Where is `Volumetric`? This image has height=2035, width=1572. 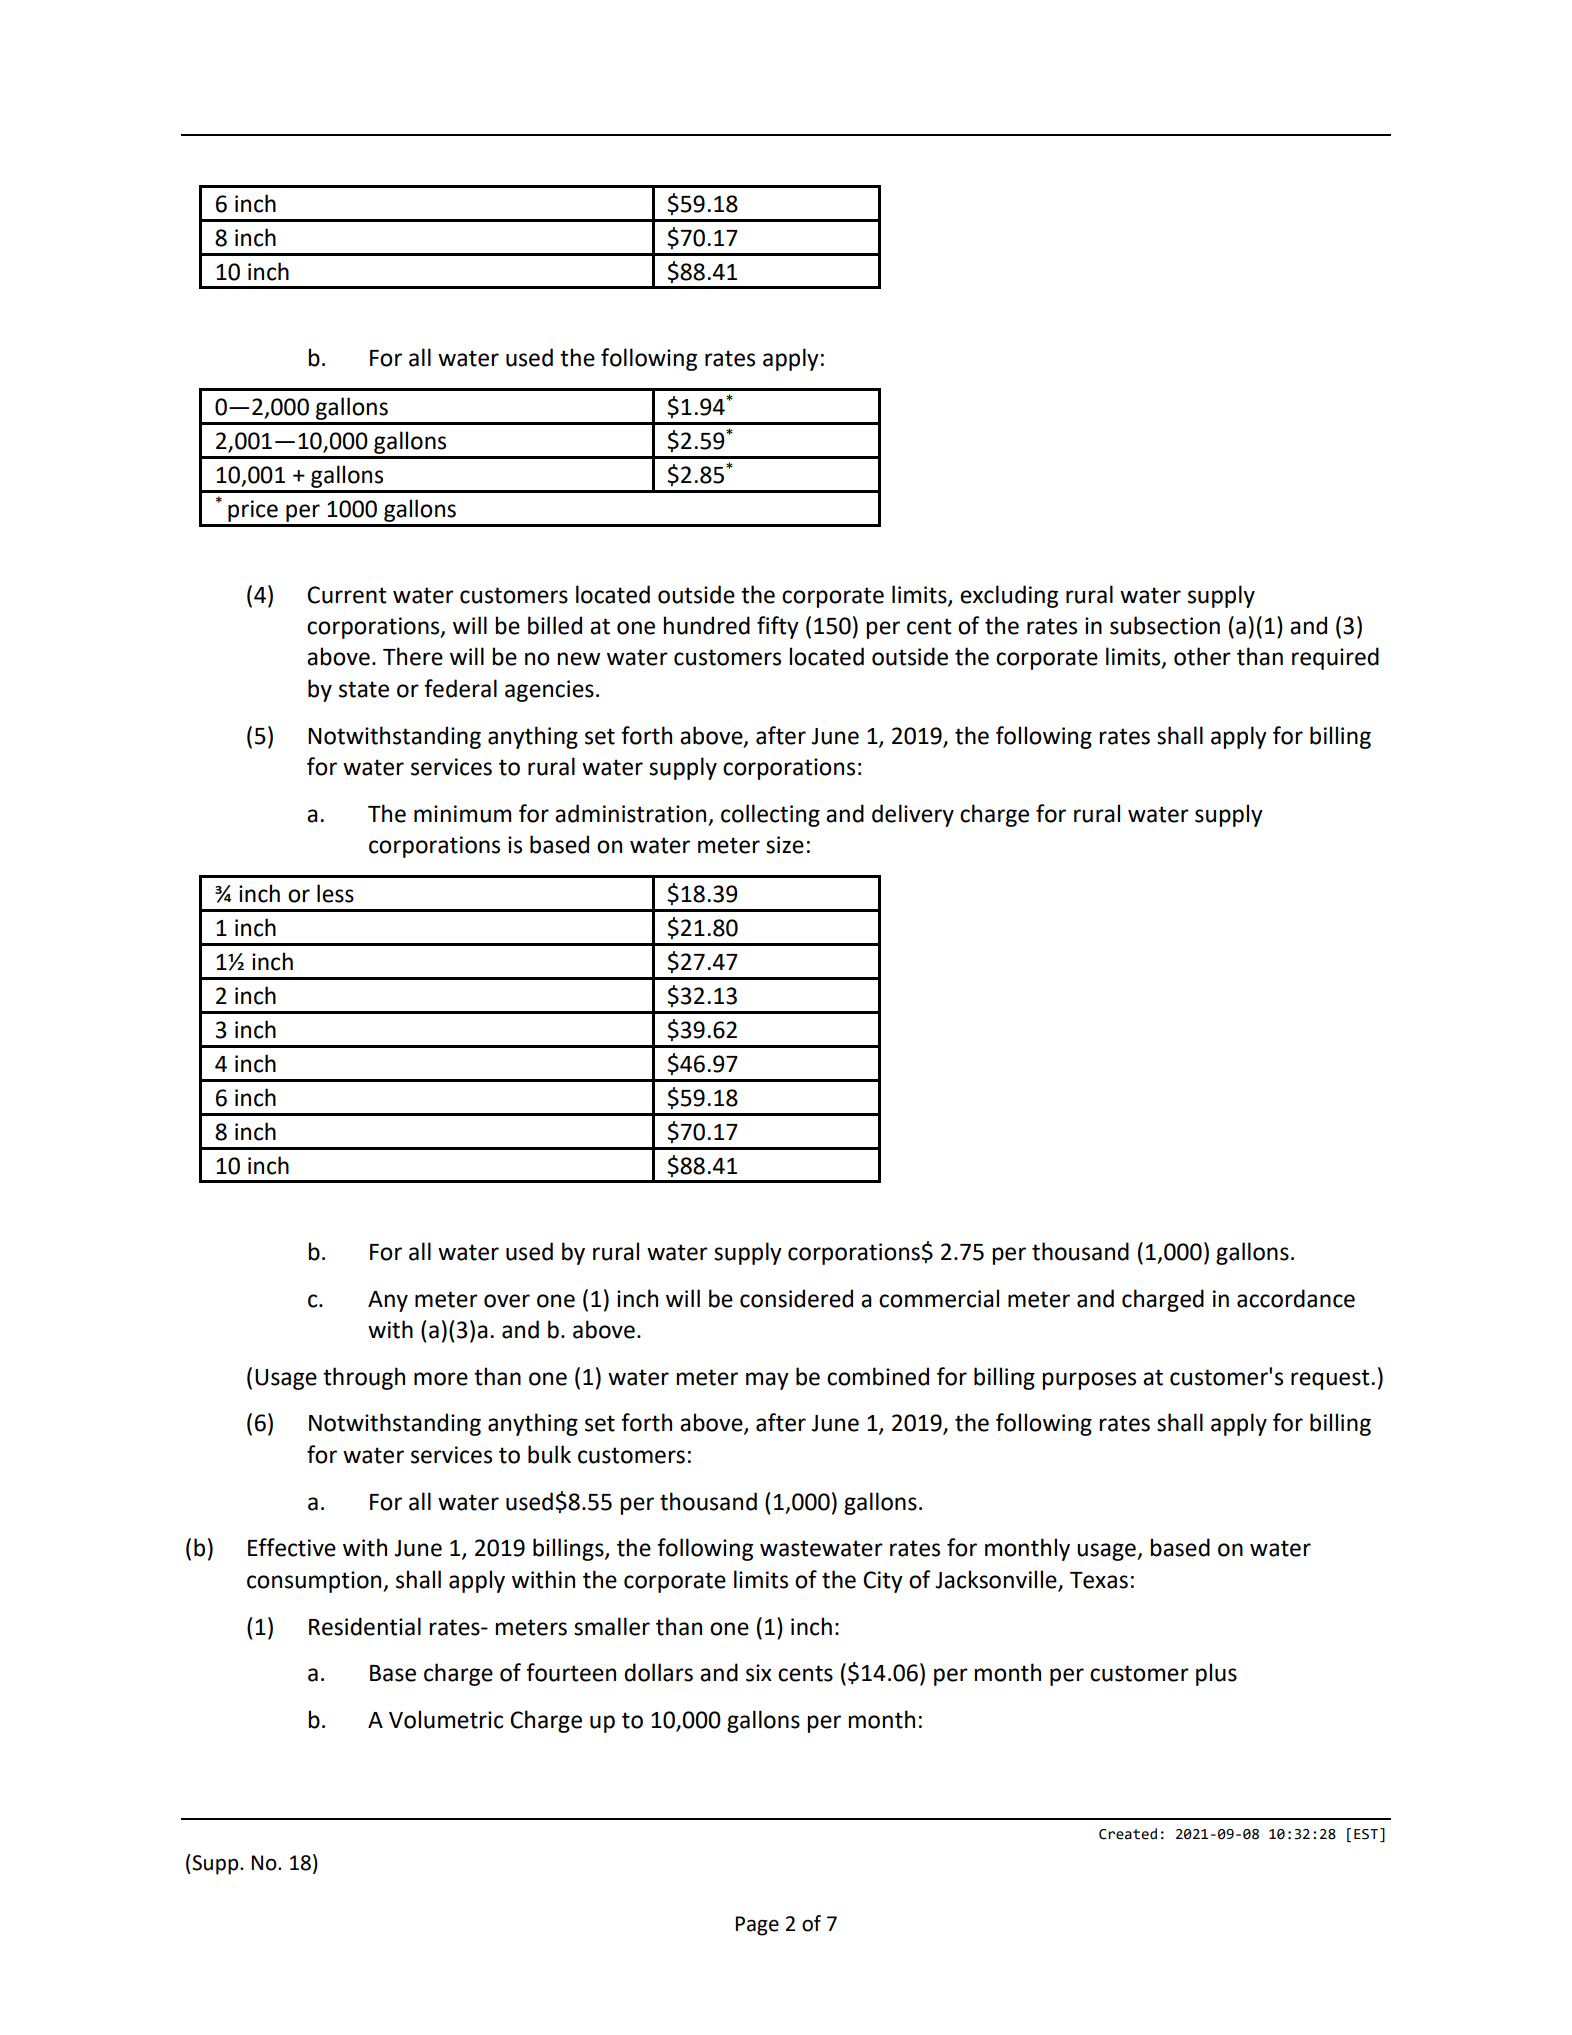 Volumetric is located at coordinates (446, 1719).
